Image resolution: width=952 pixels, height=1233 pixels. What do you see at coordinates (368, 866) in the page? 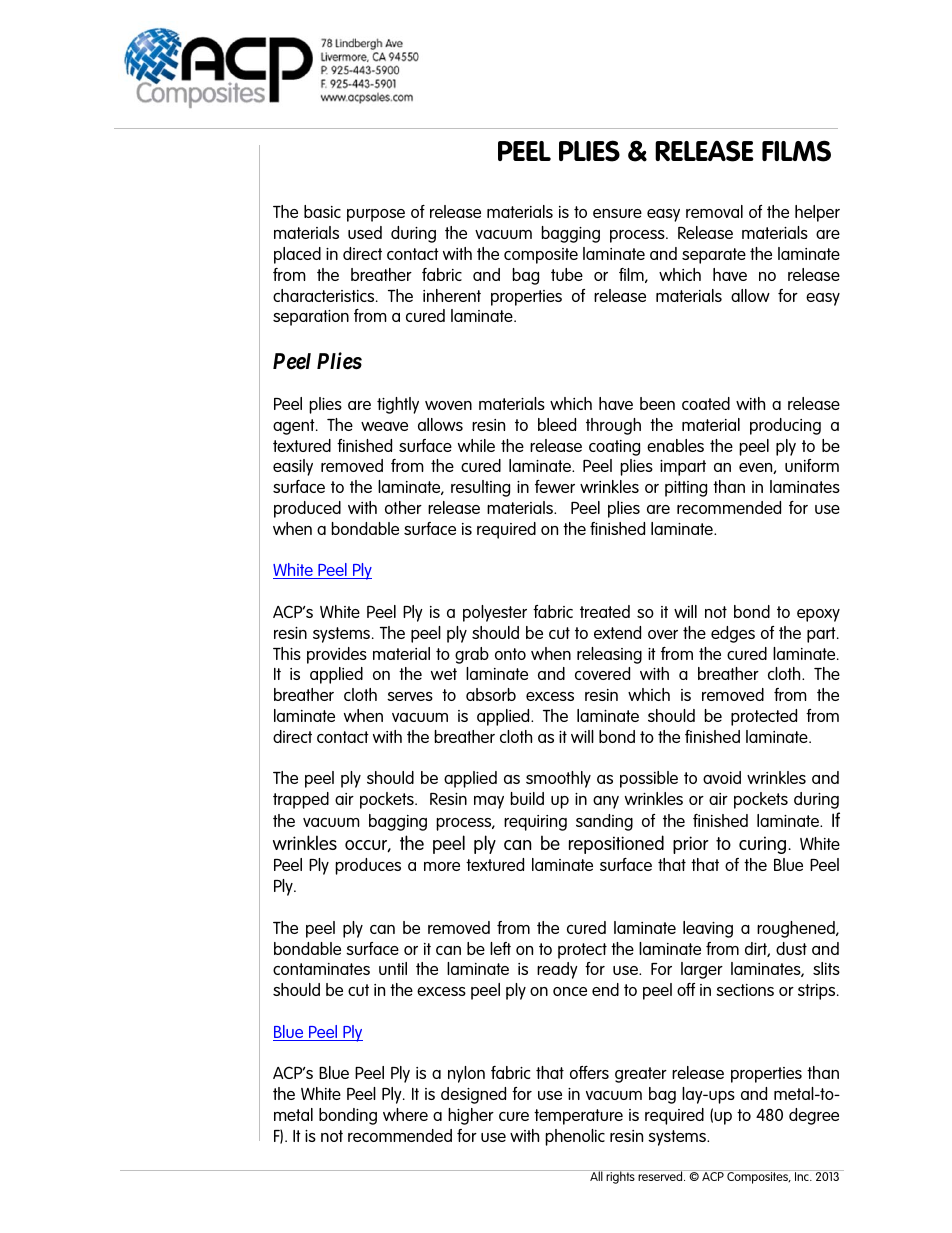
I see `produces` at bounding box center [368, 866].
